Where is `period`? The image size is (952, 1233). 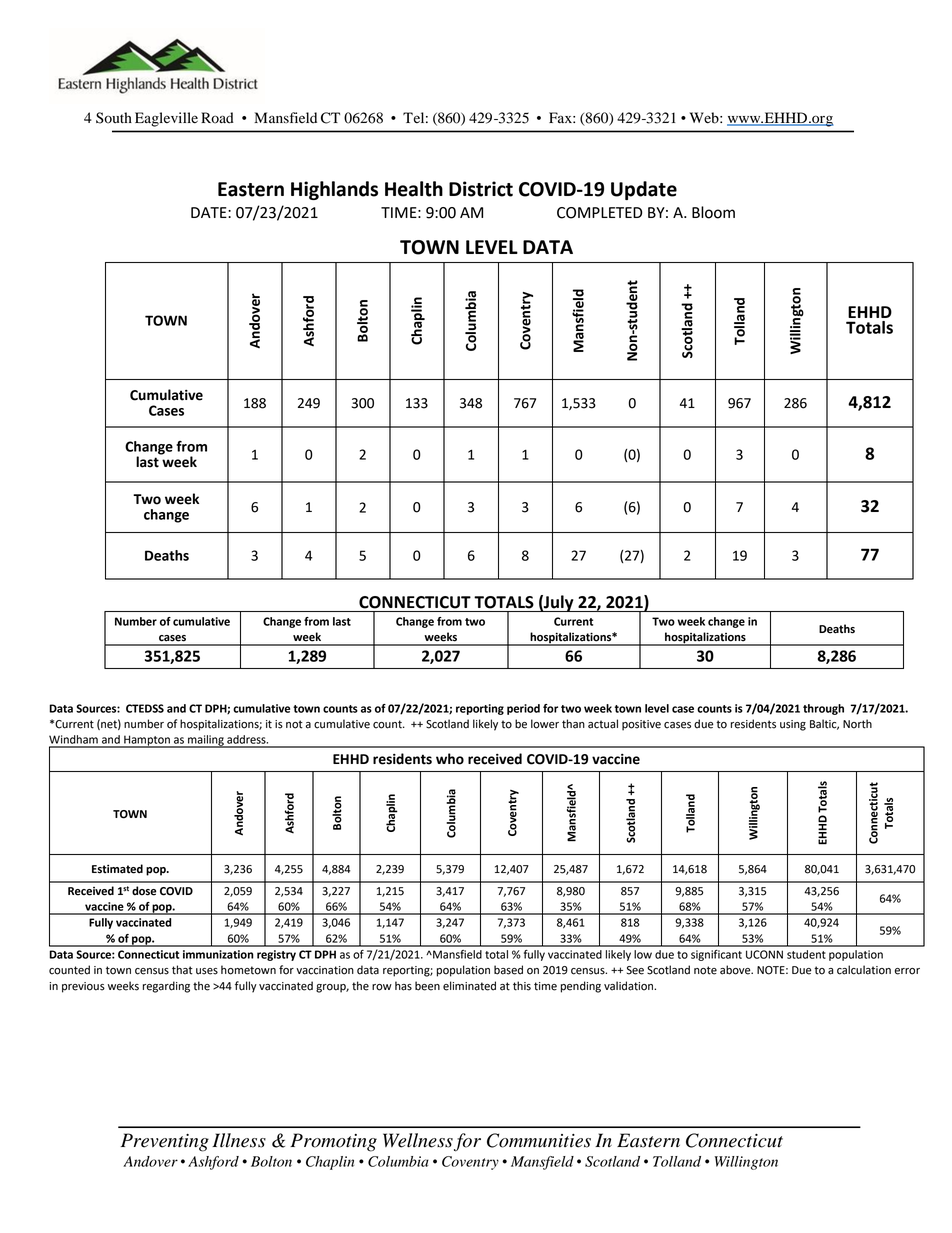
period is located at coordinates (523, 709).
